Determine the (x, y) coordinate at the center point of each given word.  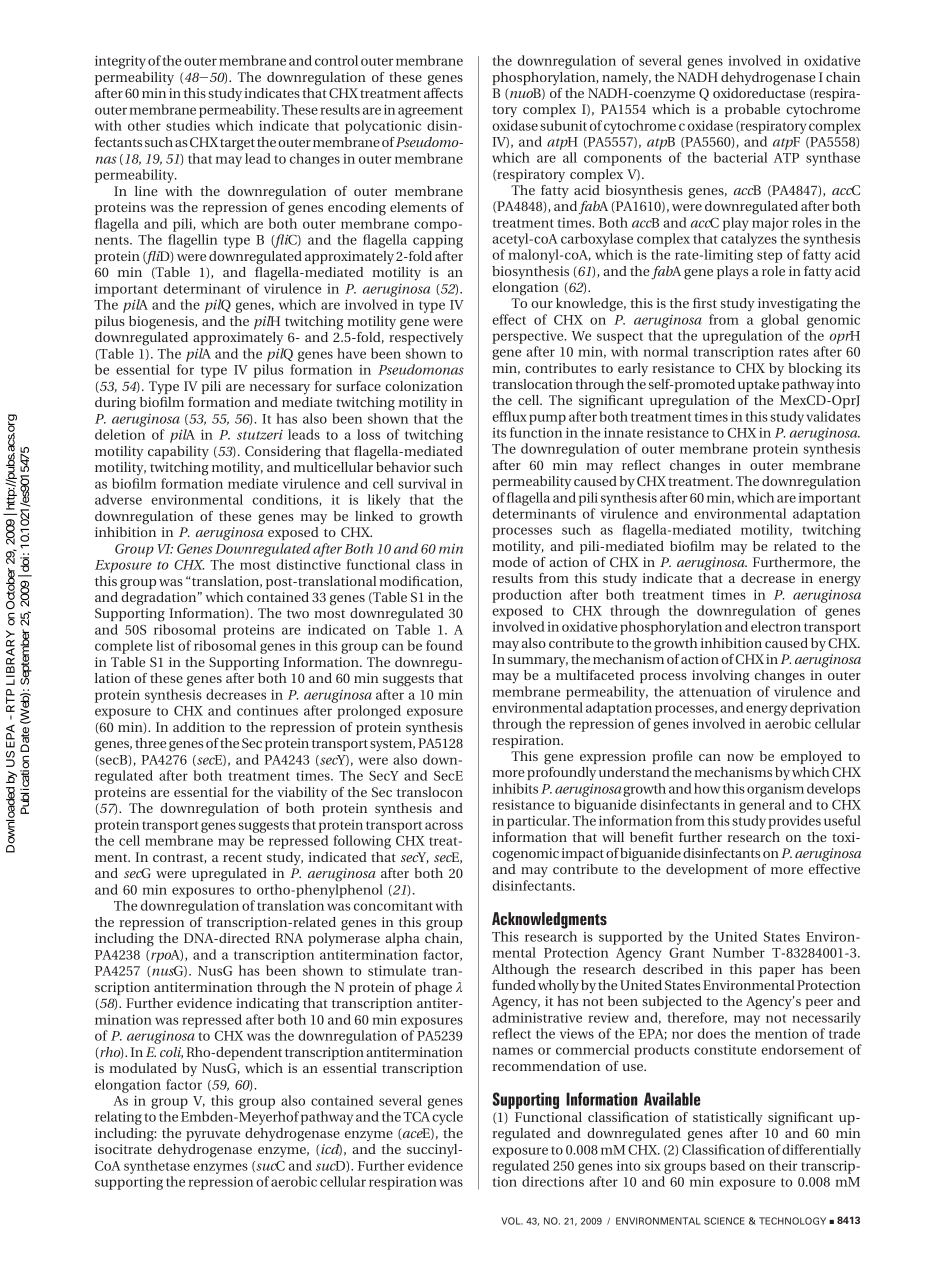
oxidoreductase (759, 93)
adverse (118, 499)
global (780, 321)
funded (514, 985)
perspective (529, 337)
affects (443, 93)
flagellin (193, 241)
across (444, 826)
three (150, 743)
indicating (267, 1005)
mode (510, 562)
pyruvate (213, 1135)
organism (775, 790)
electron (776, 626)
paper (777, 972)
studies (188, 125)
